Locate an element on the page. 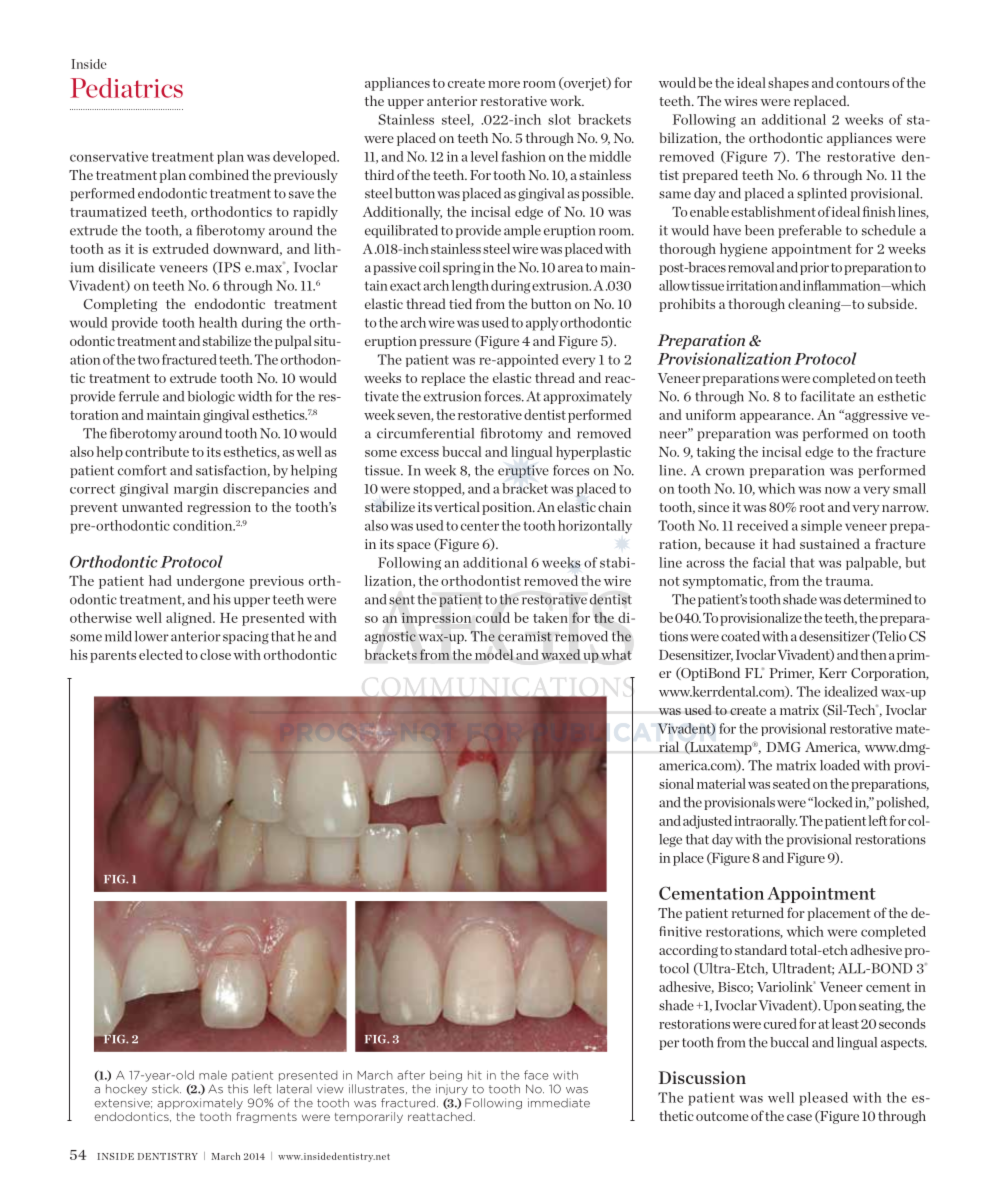 This page has height=1204, width=996. hit is located at coordinates (475, 1075).
